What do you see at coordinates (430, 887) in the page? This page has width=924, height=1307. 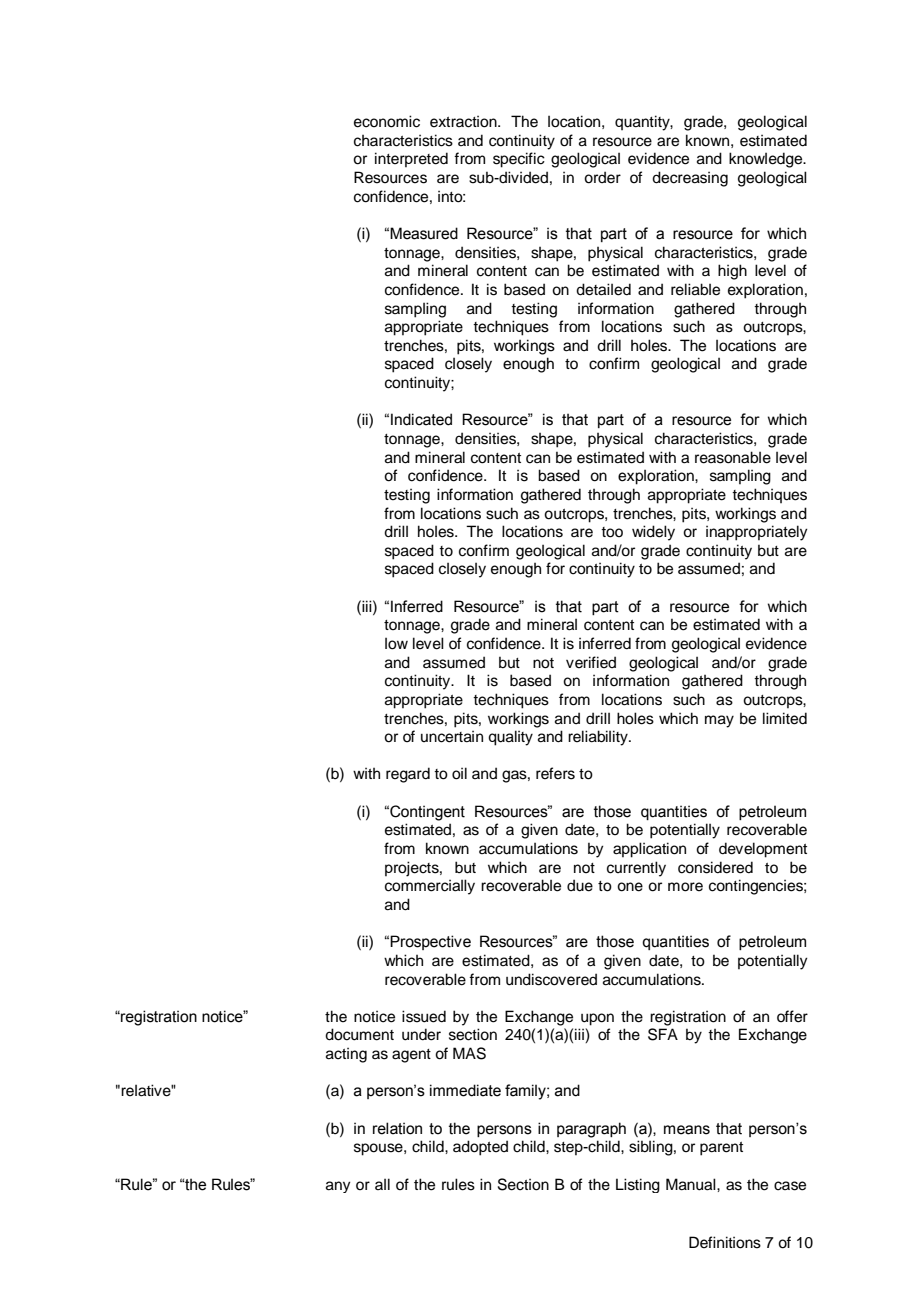 I see `commercially` at bounding box center [430, 887].
